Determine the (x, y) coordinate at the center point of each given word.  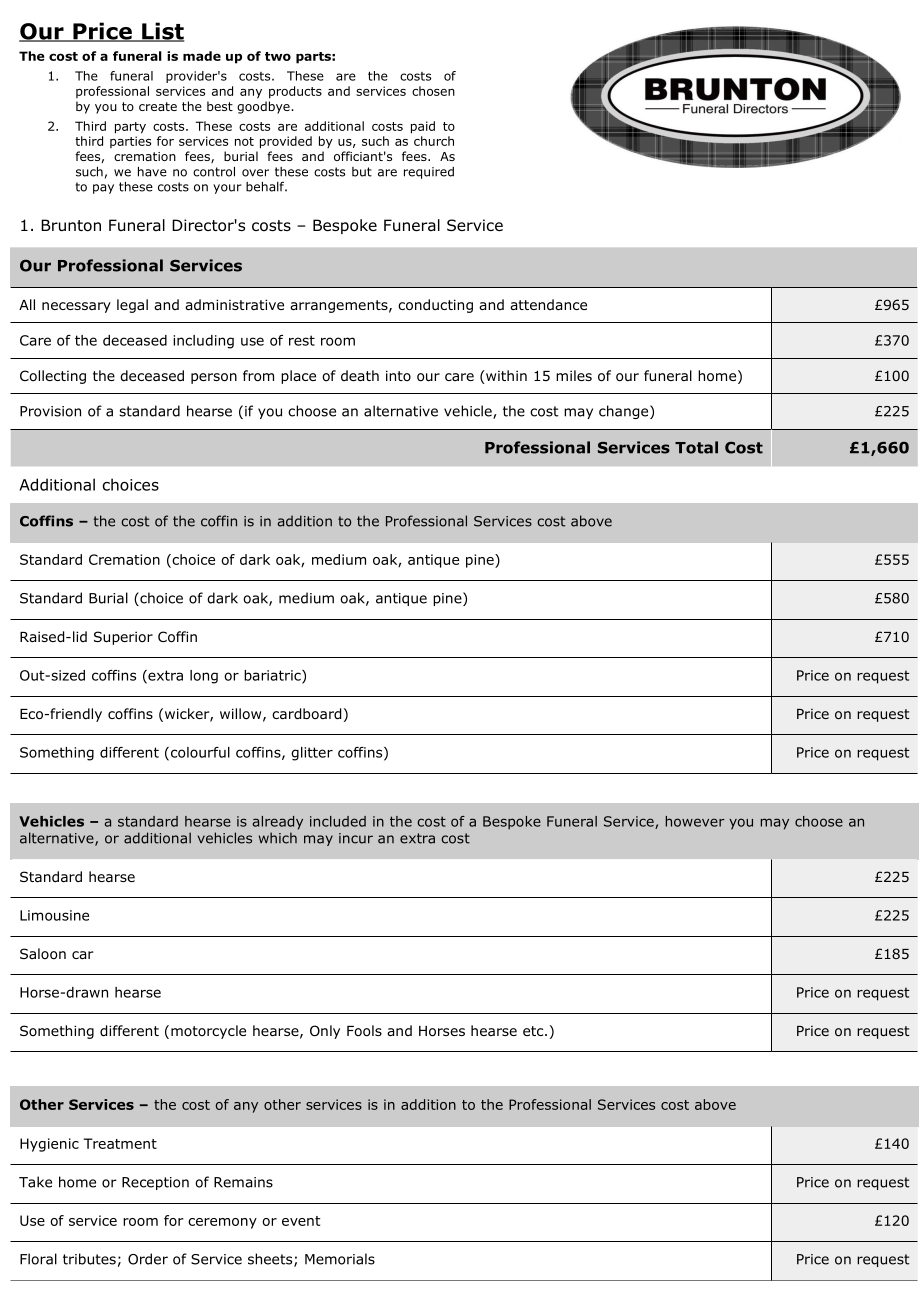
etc (534, 1031)
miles (574, 375)
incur (356, 838)
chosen (433, 91)
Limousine (54, 915)
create (158, 106)
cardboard (306, 714)
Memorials (340, 1259)
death (360, 375)
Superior (123, 638)
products (295, 92)
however (695, 821)
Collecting (53, 377)
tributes (89, 1259)
